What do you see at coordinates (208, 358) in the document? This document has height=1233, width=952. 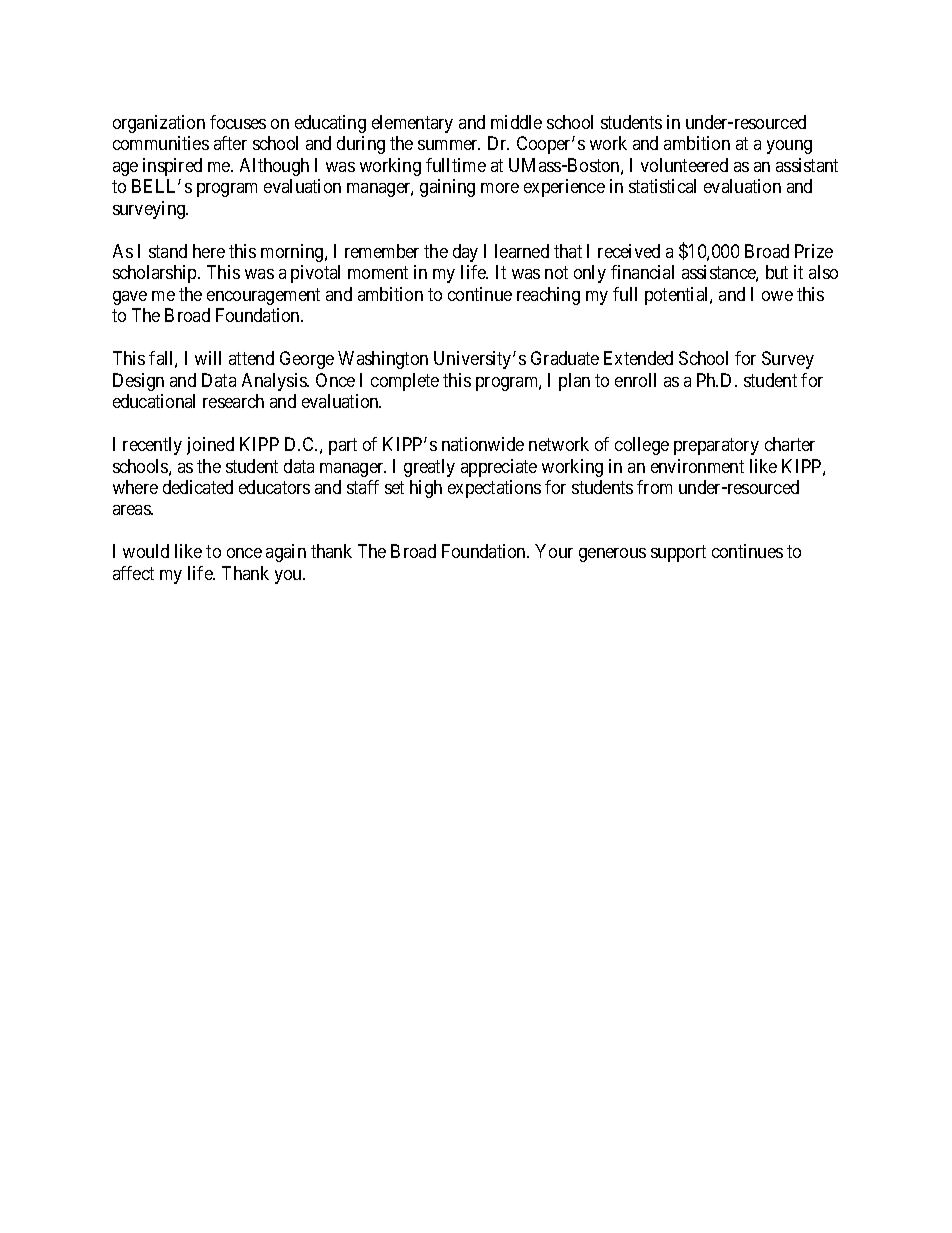 I see `will` at bounding box center [208, 358].
